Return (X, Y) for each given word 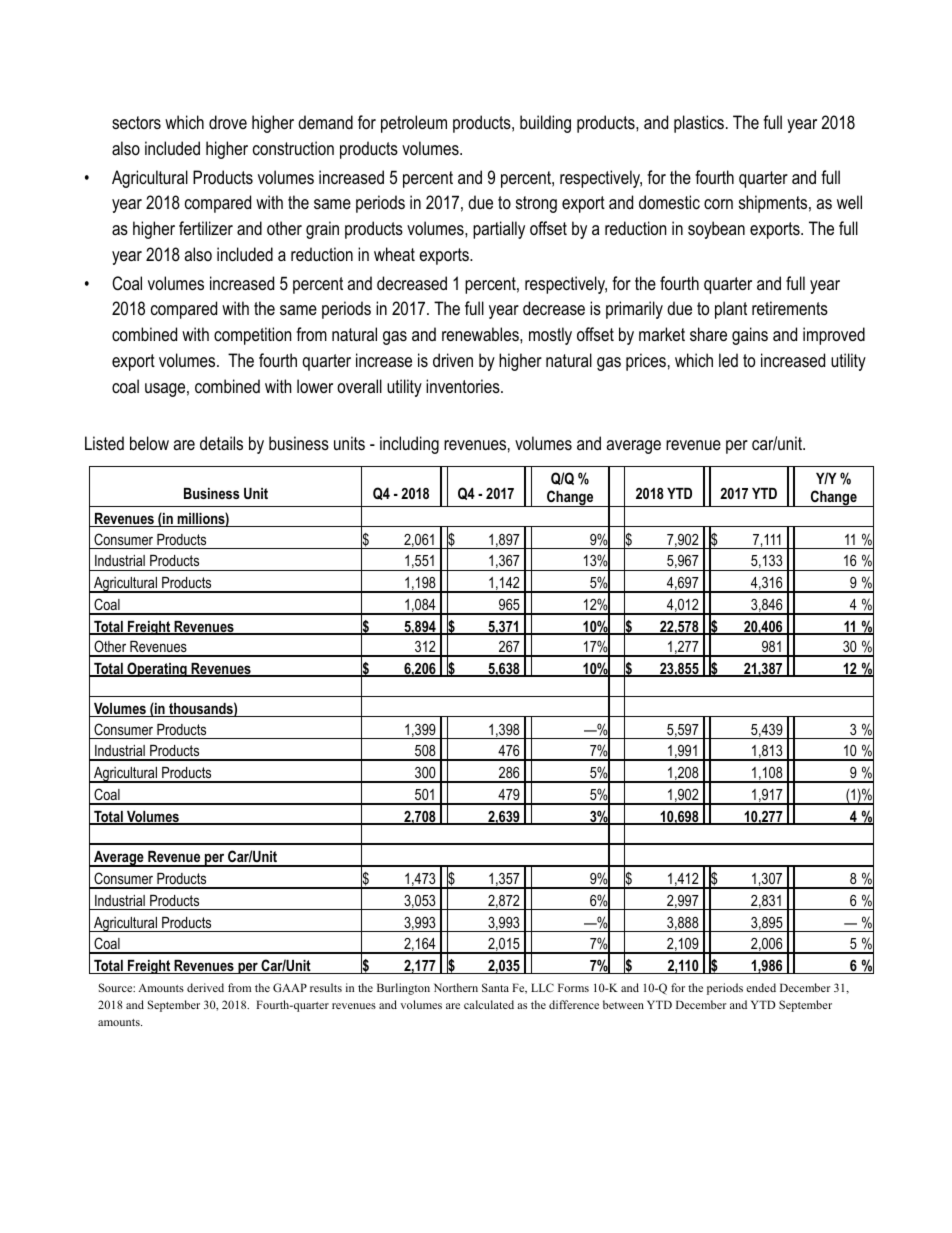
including (409, 445)
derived (205, 987)
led (728, 360)
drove (228, 122)
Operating (157, 669)
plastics (700, 124)
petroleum (414, 124)
